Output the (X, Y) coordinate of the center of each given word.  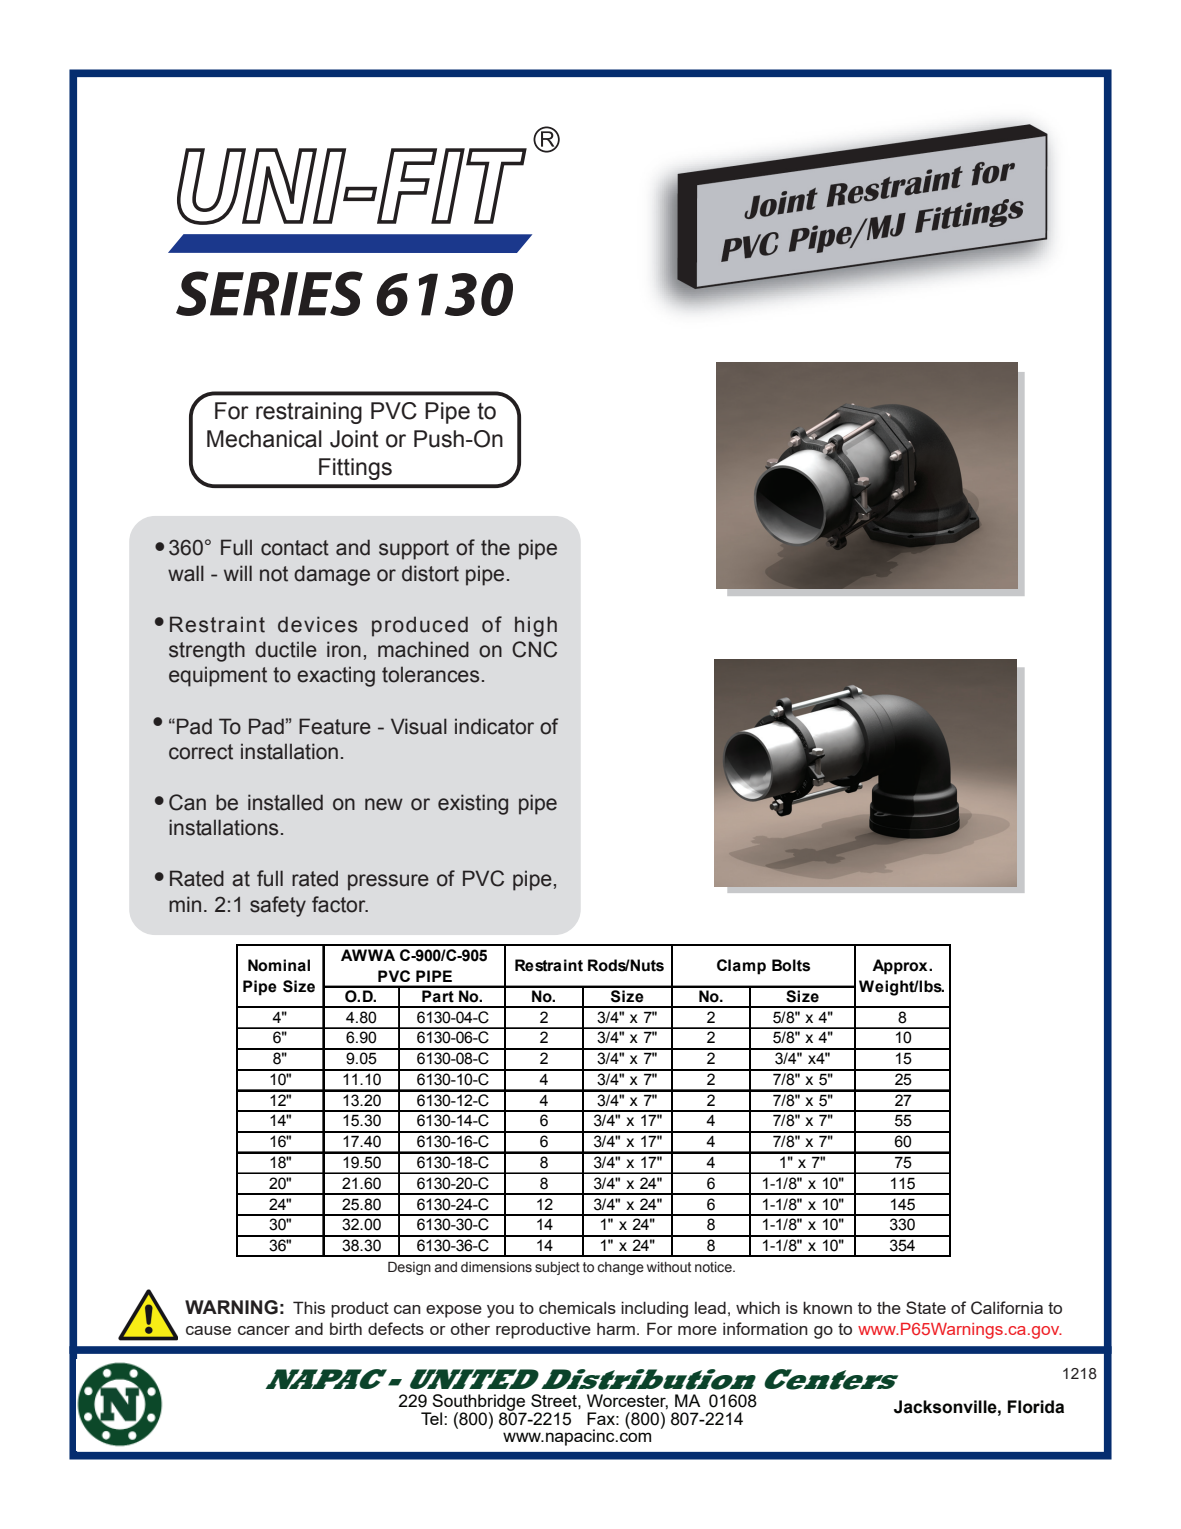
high (536, 626)
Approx (901, 967)
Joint (354, 439)
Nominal (279, 965)
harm (616, 1328)
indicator (494, 726)
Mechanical (264, 439)
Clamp (741, 967)
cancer (264, 1330)
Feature (335, 726)
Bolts (791, 965)
